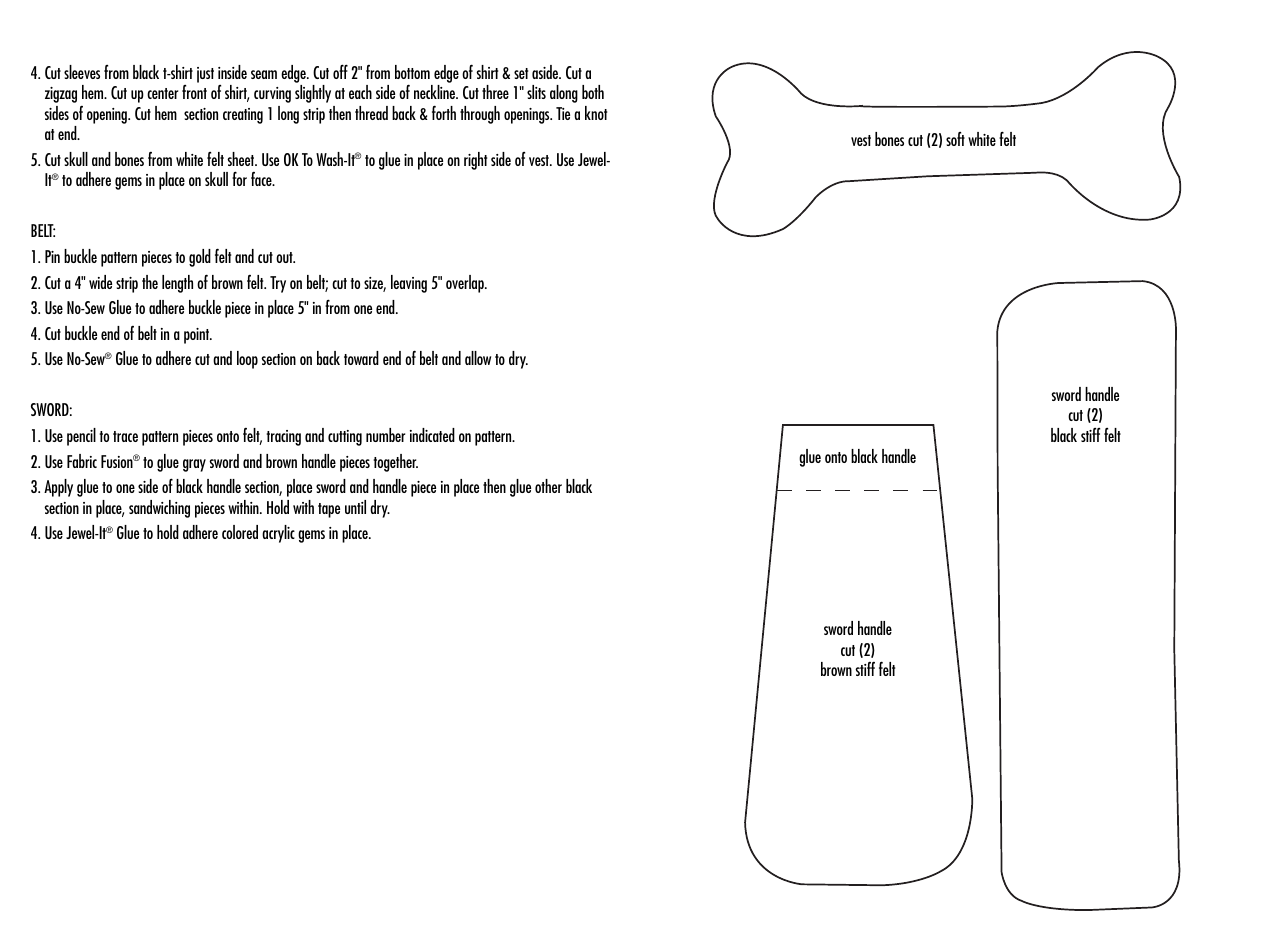 The image size is (1288, 950). What do you see at coordinates (955, 139) in the page?
I see `soft` at bounding box center [955, 139].
